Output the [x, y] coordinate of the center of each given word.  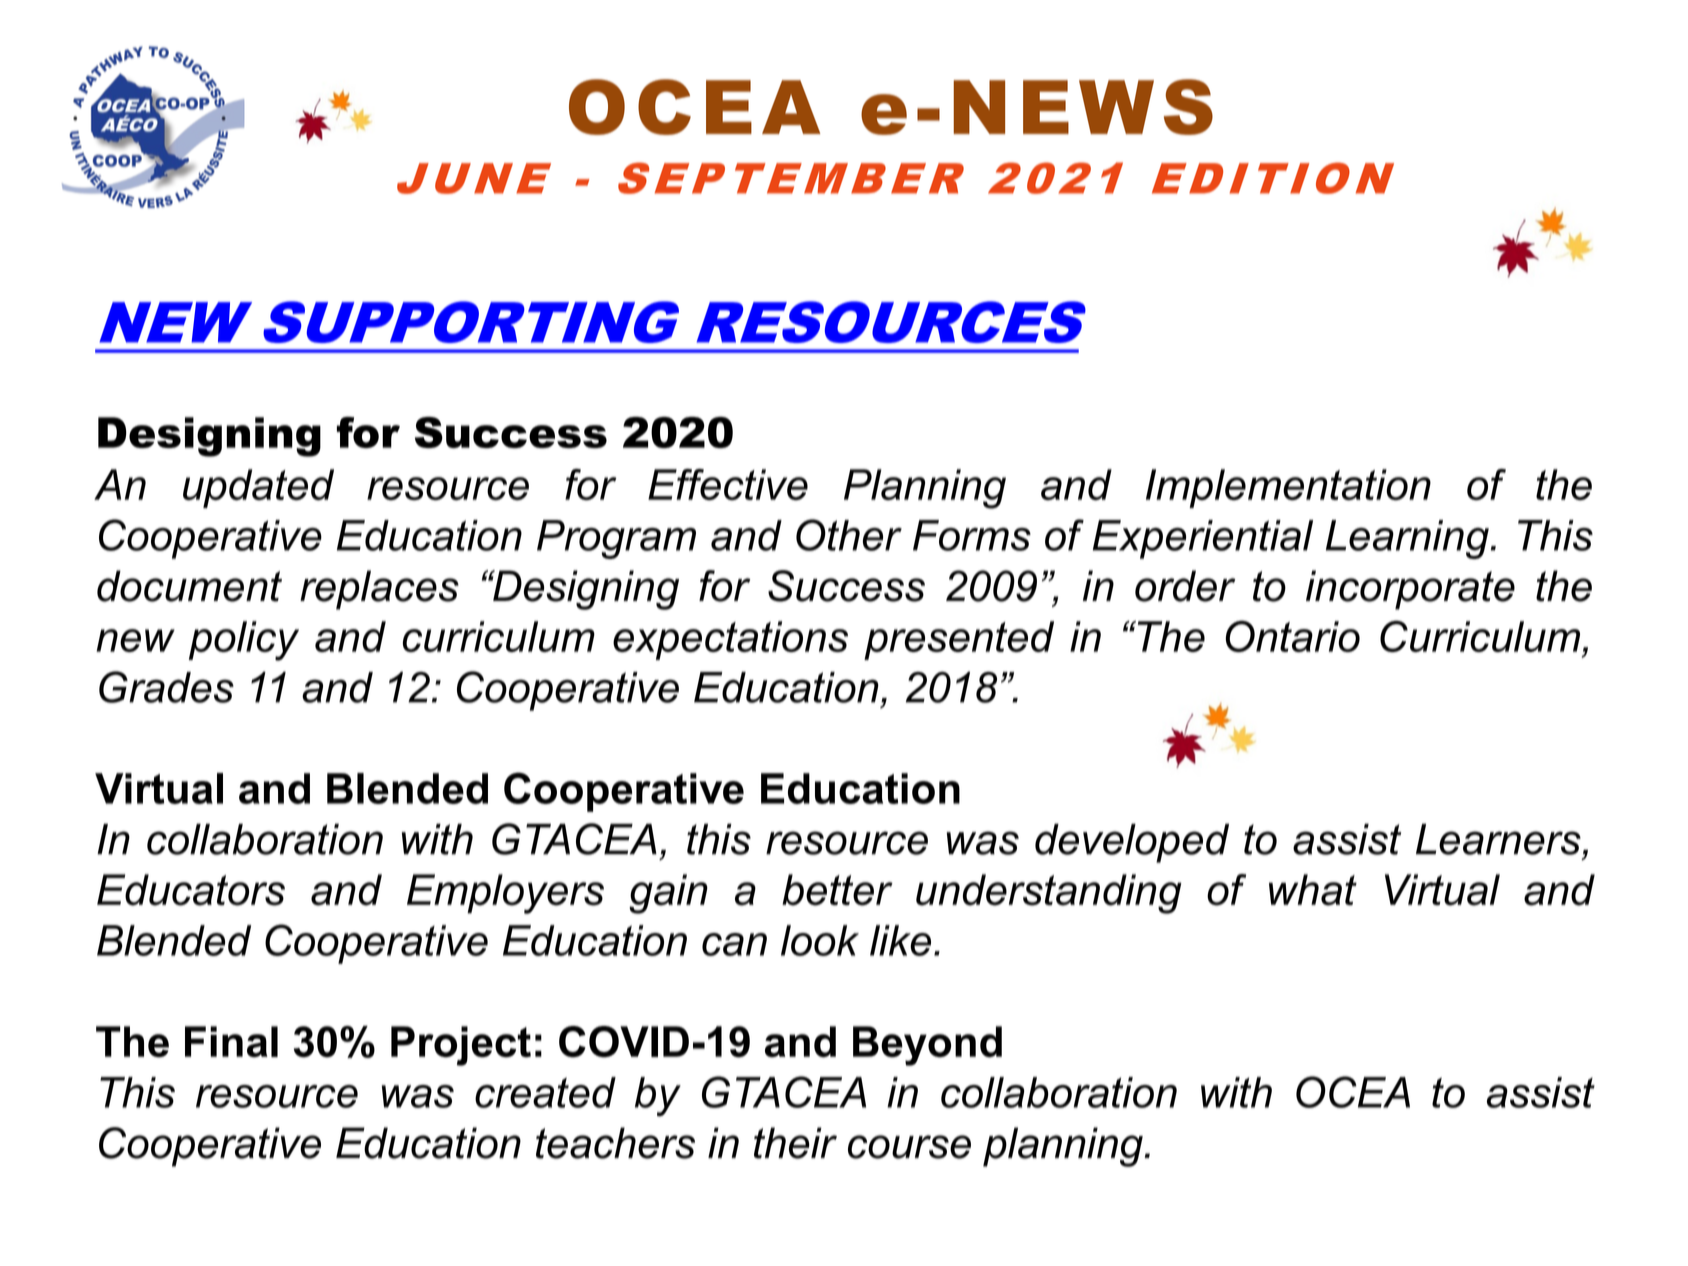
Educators [191, 890]
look [820, 940]
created [545, 1092]
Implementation [1288, 488]
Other [849, 535]
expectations [730, 640]
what [1313, 890]
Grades [166, 687]
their [795, 1143]
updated [258, 488]
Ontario [1293, 636]
